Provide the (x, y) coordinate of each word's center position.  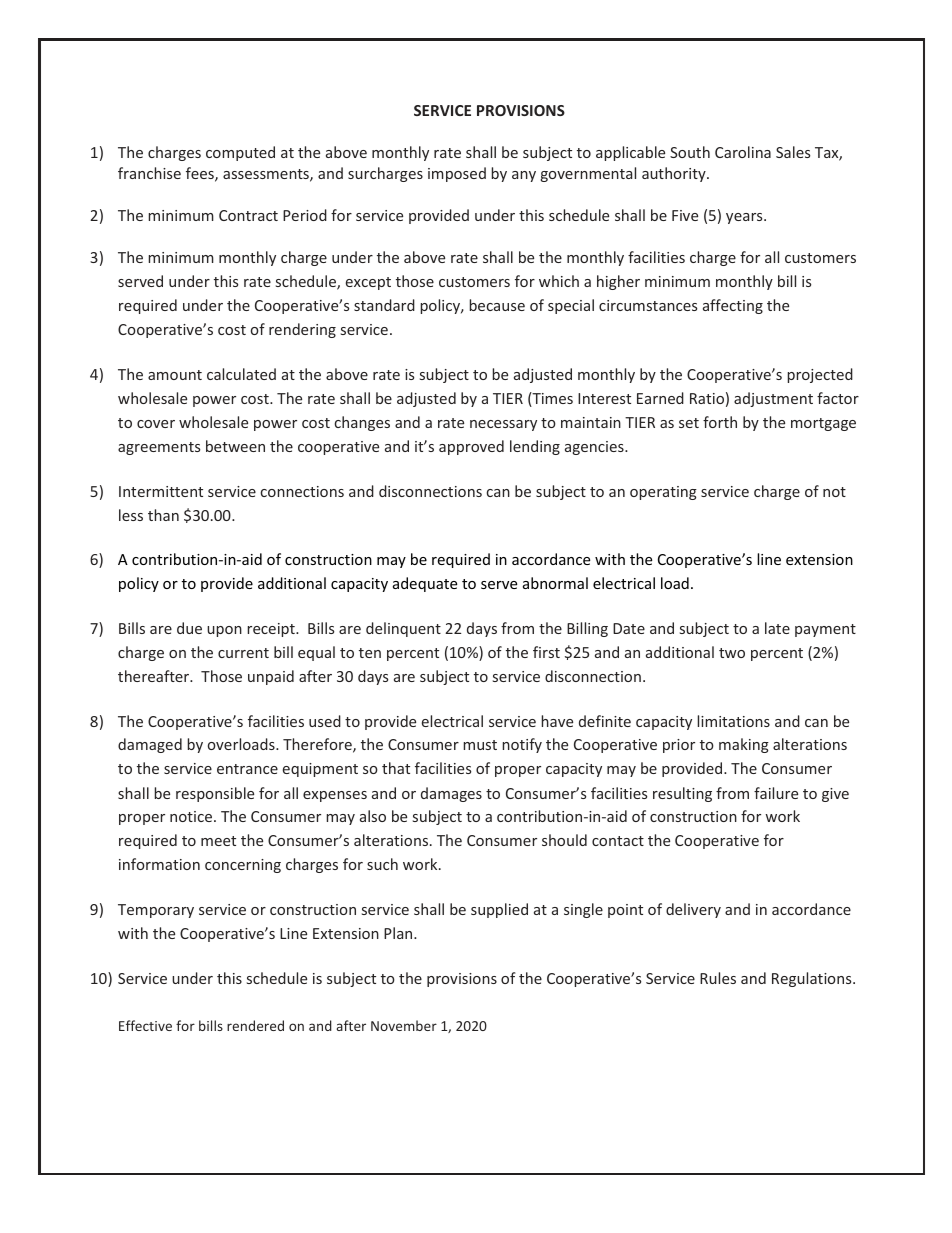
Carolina (743, 152)
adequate (425, 584)
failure (776, 793)
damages (451, 794)
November (404, 1025)
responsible (215, 794)
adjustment (773, 399)
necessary (503, 425)
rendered (255, 1025)
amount (175, 375)
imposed (457, 174)
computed (240, 153)
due (189, 628)
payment (825, 630)
